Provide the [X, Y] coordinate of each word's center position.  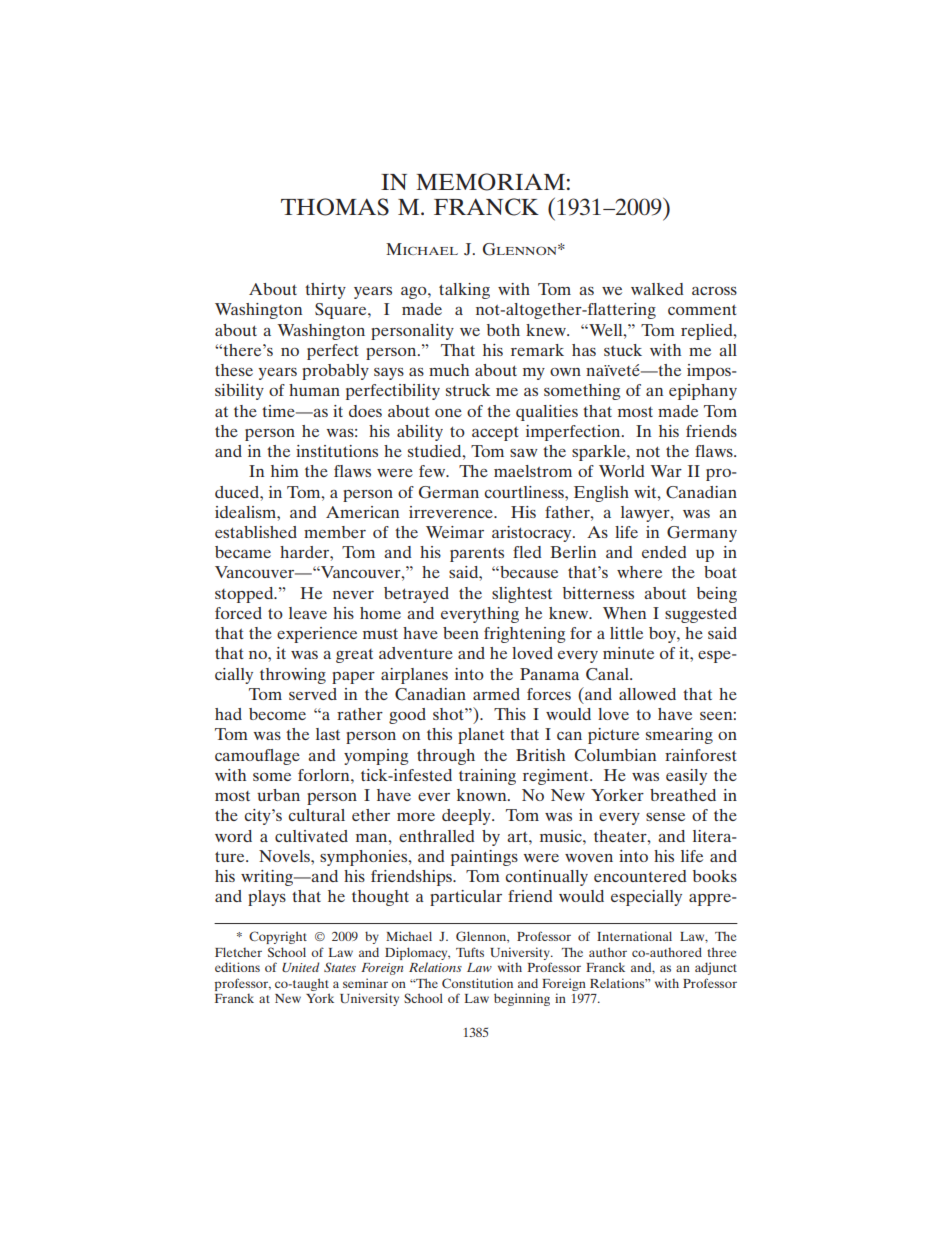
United [300, 967]
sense [665, 817]
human [314, 390]
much [449, 370]
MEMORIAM [490, 182]
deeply [467, 817]
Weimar [455, 532]
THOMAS [335, 207]
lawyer [646, 514]
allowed [647, 694]
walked [657, 289]
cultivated [311, 836]
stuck [623, 350]
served [313, 694]
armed [496, 694]
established [256, 532]
